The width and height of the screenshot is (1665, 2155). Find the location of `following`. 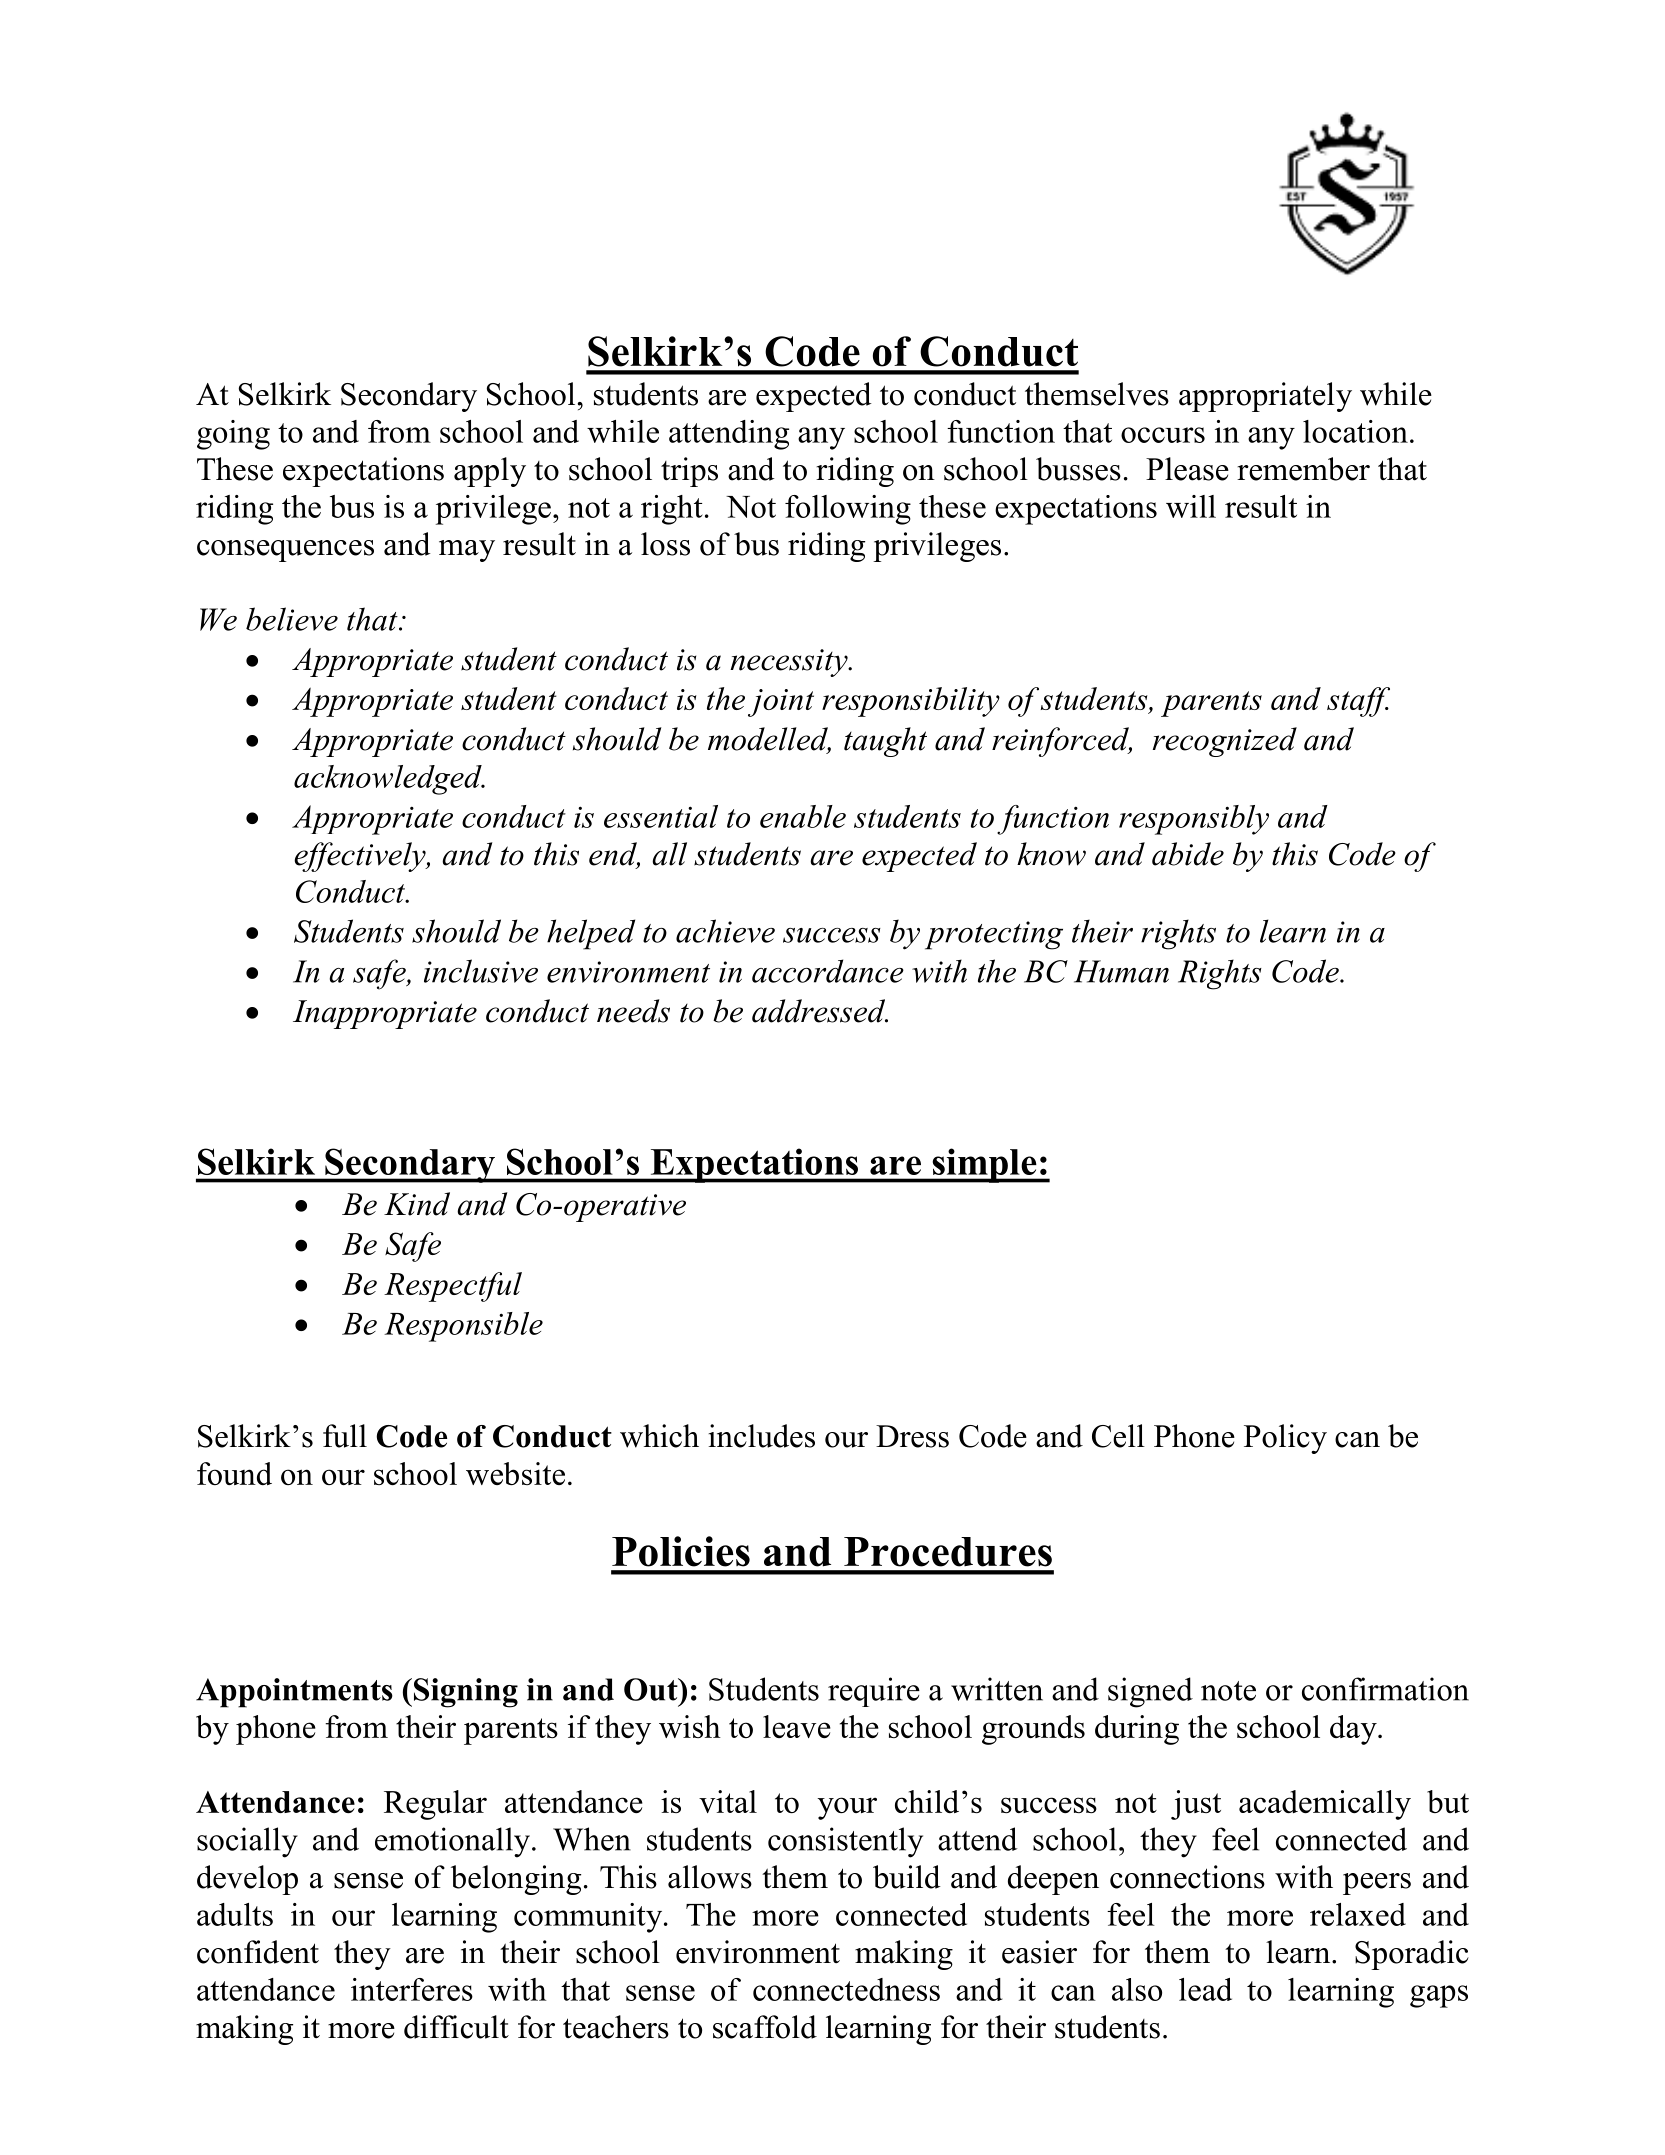

following is located at coordinates (848, 510).
